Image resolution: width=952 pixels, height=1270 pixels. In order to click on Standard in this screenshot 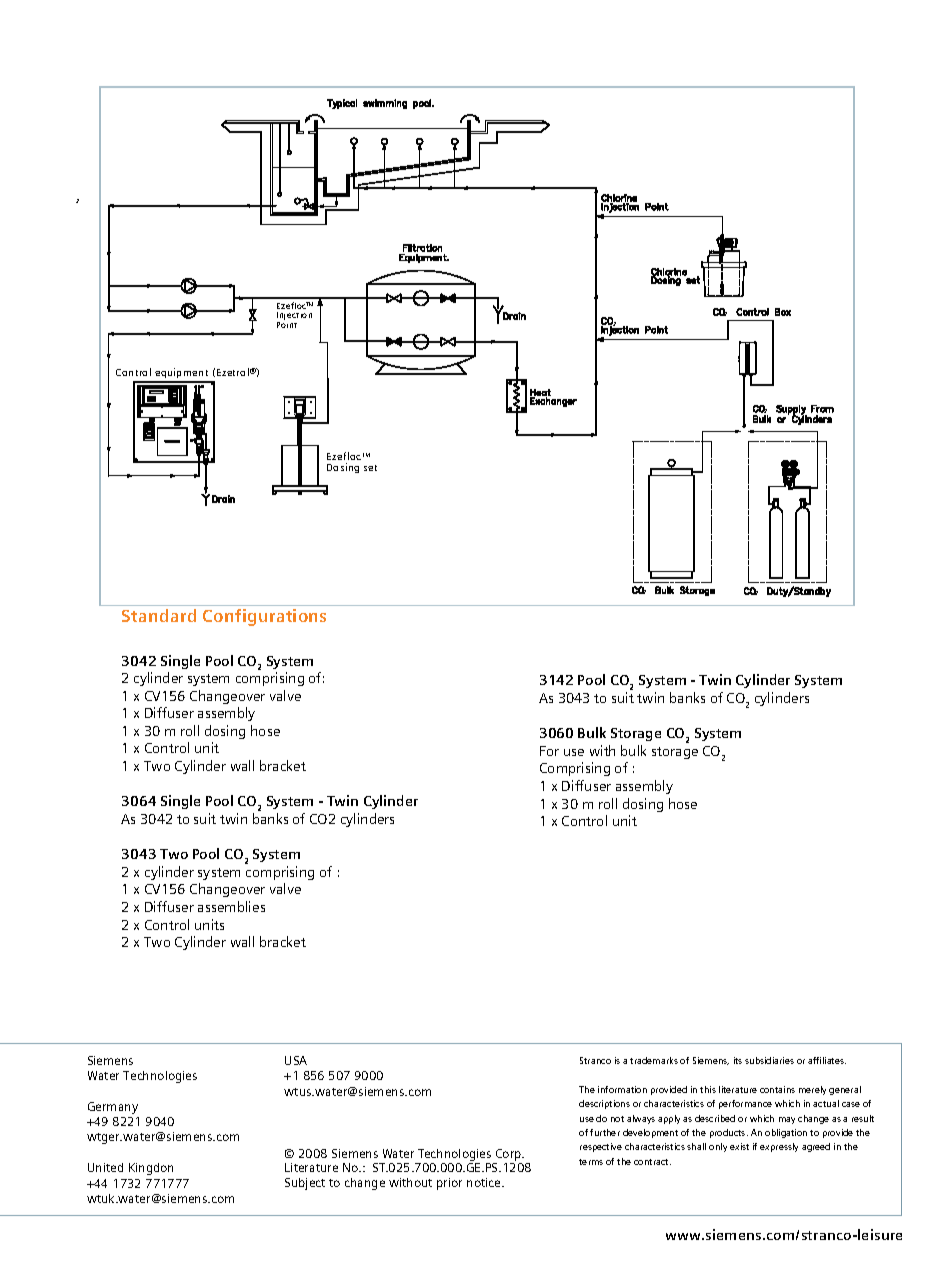, I will do `click(159, 615)`.
